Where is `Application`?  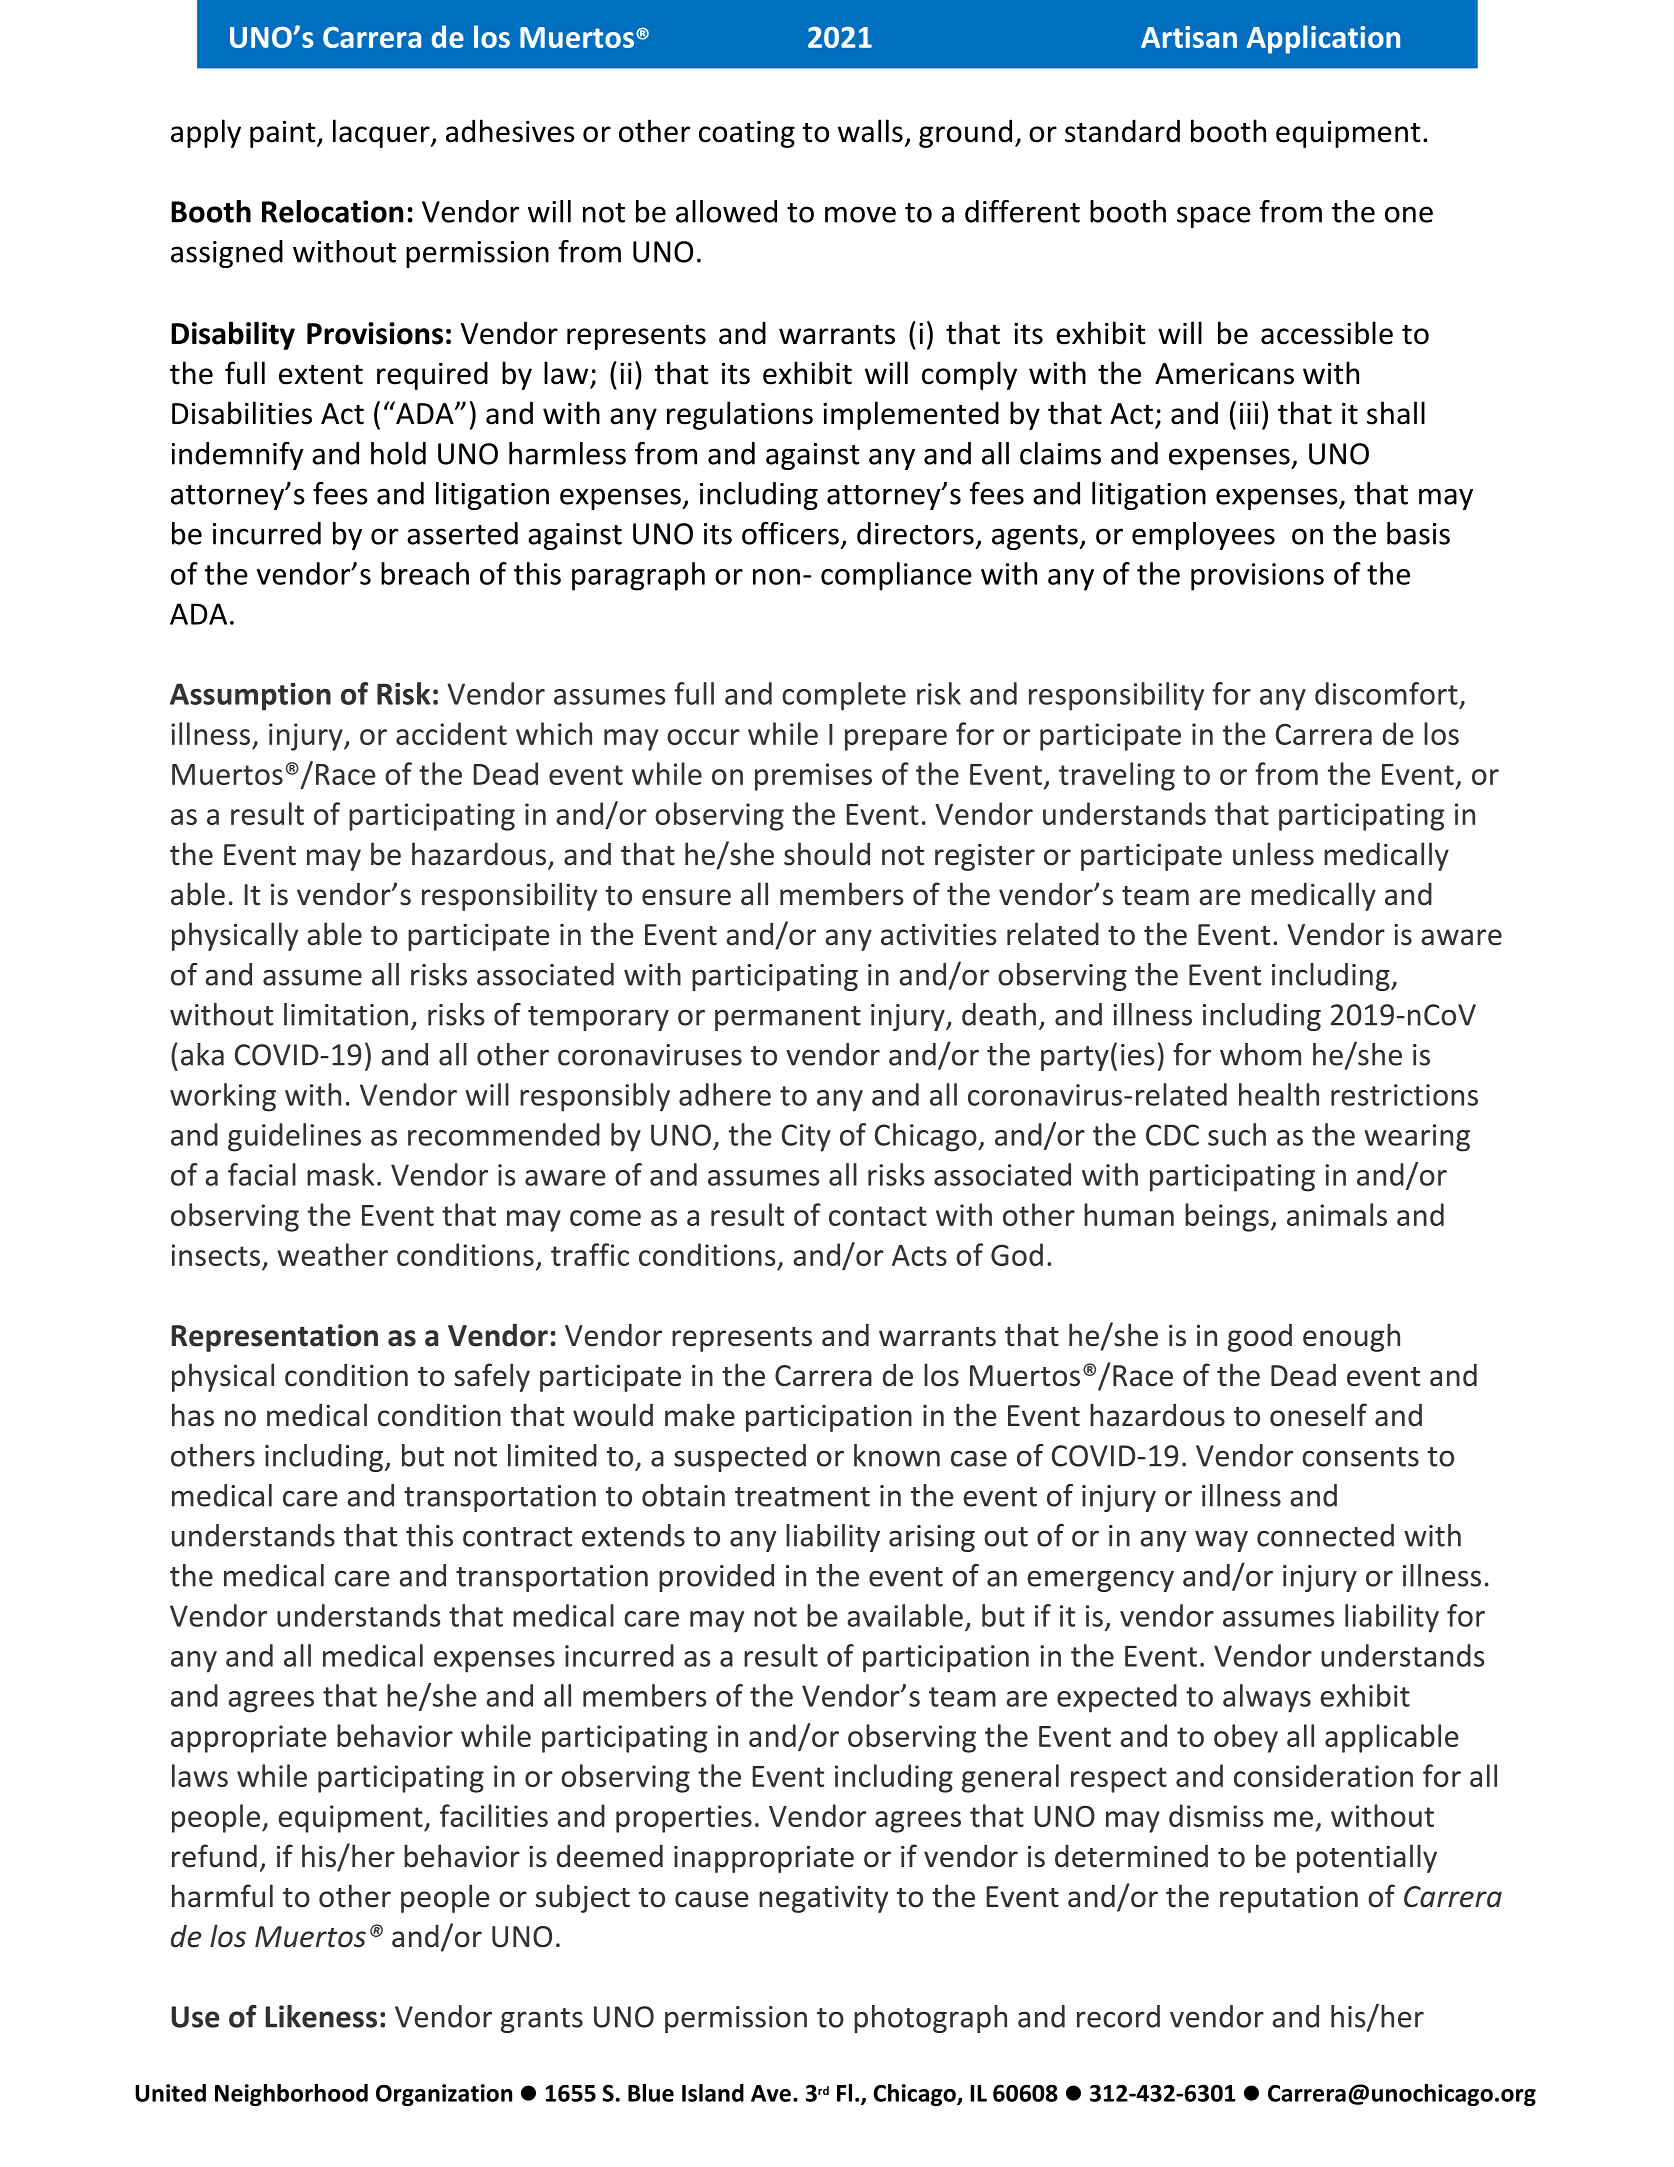
Application is located at coordinates (1323, 39).
